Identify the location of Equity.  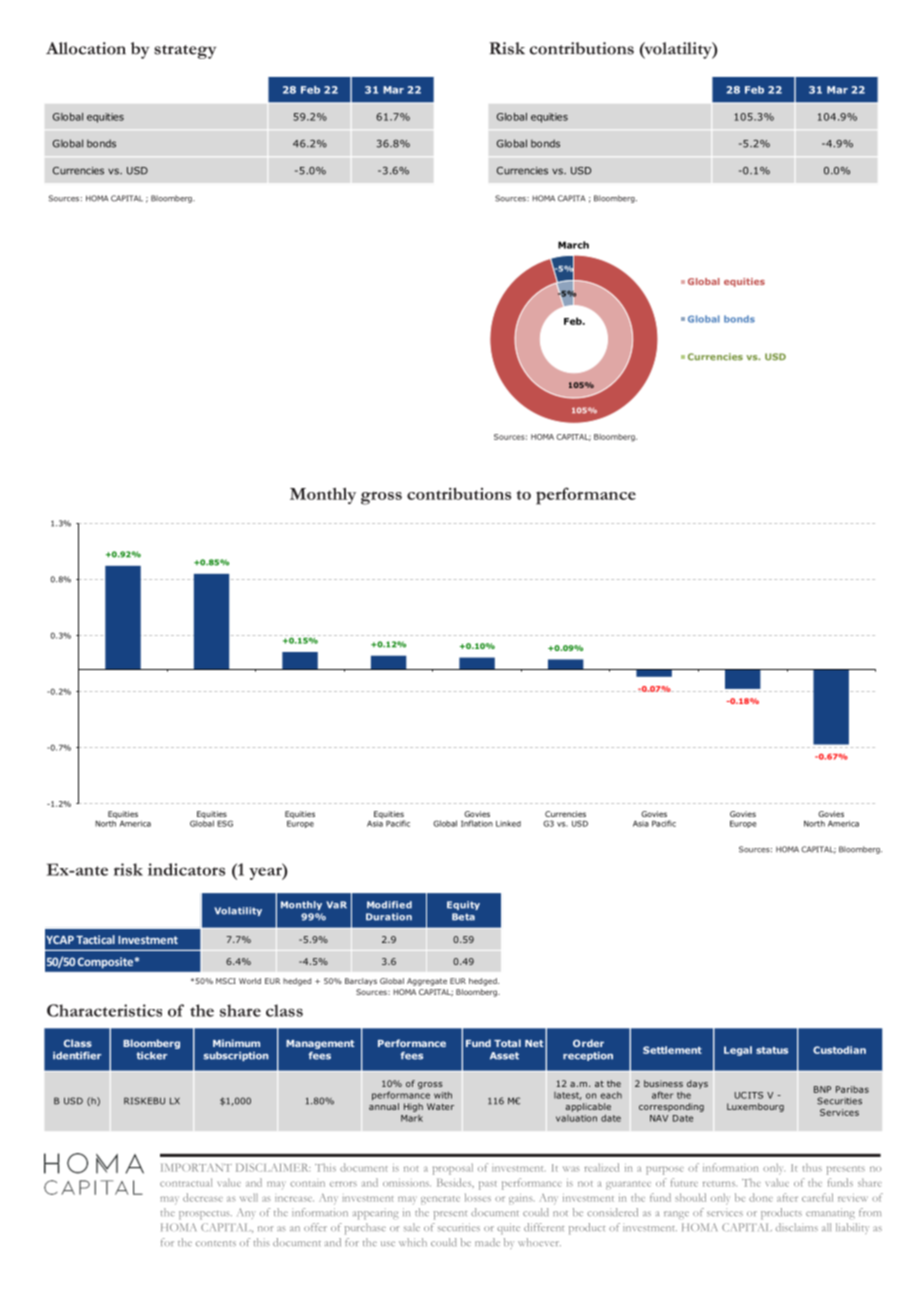
(463, 905).
